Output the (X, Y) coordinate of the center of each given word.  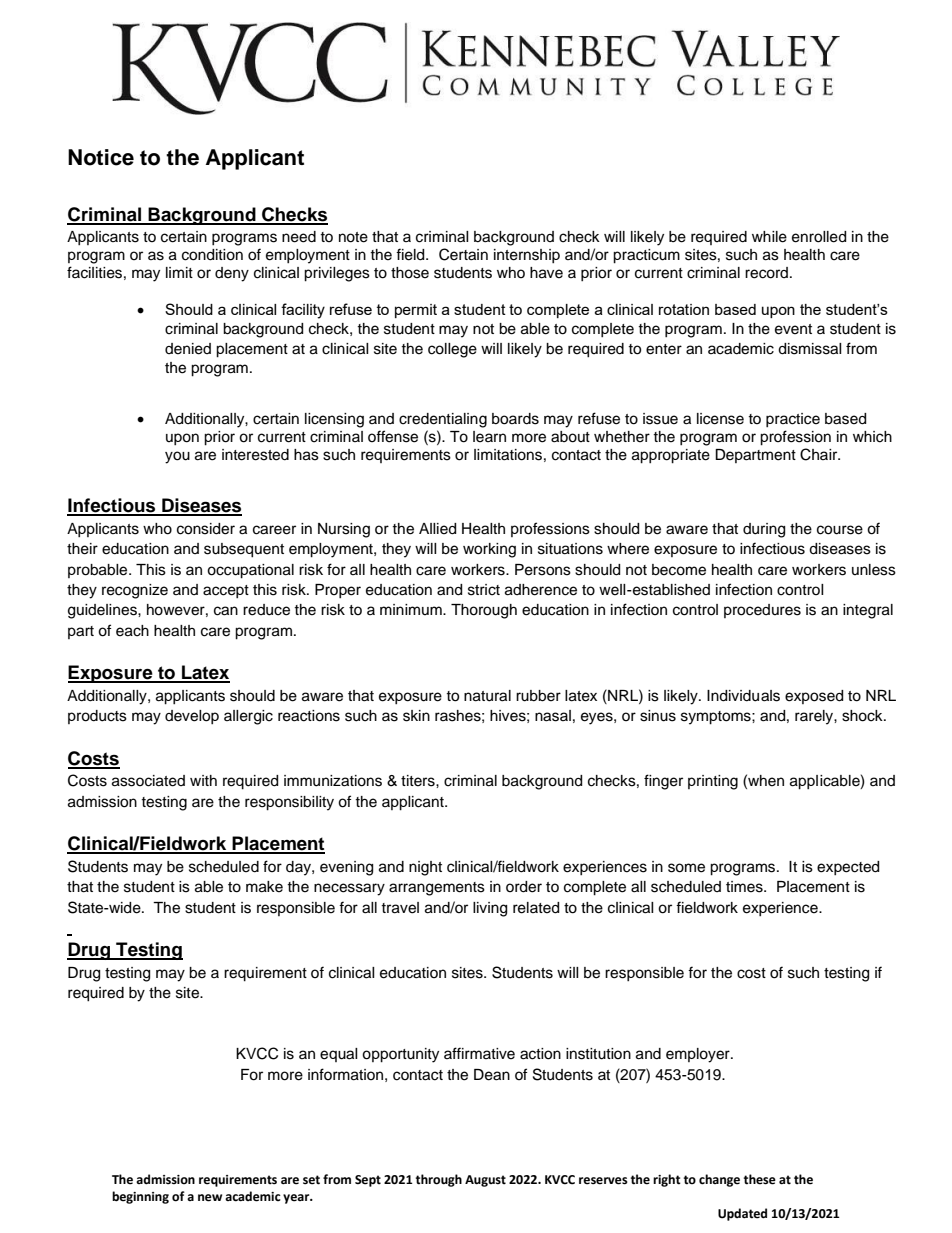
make (264, 887)
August (485, 1181)
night (425, 868)
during (764, 530)
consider (206, 529)
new (210, 1198)
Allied (437, 529)
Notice (101, 157)
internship (527, 256)
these (760, 1179)
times (745, 887)
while (769, 237)
